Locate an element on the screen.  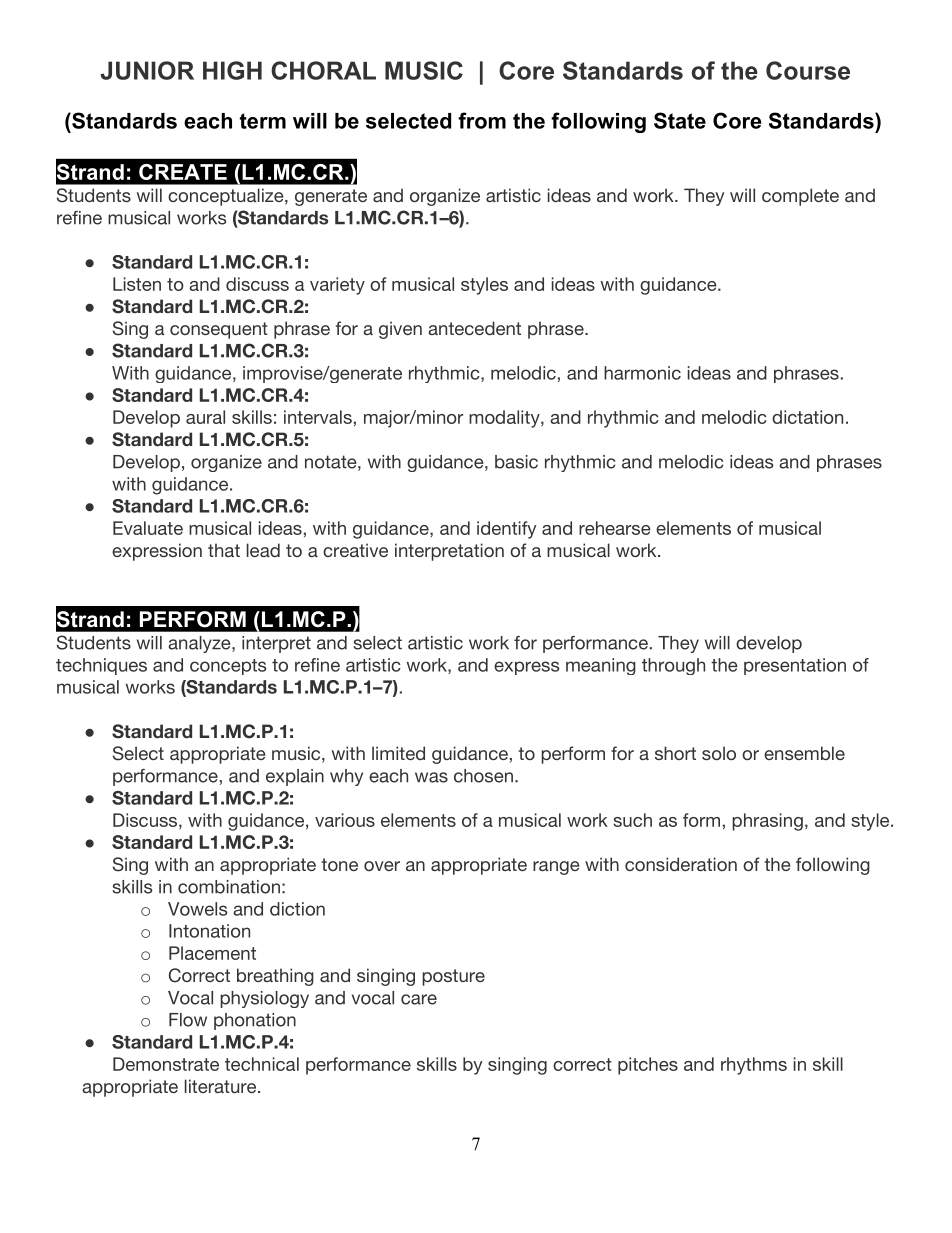
from is located at coordinates (482, 120).
